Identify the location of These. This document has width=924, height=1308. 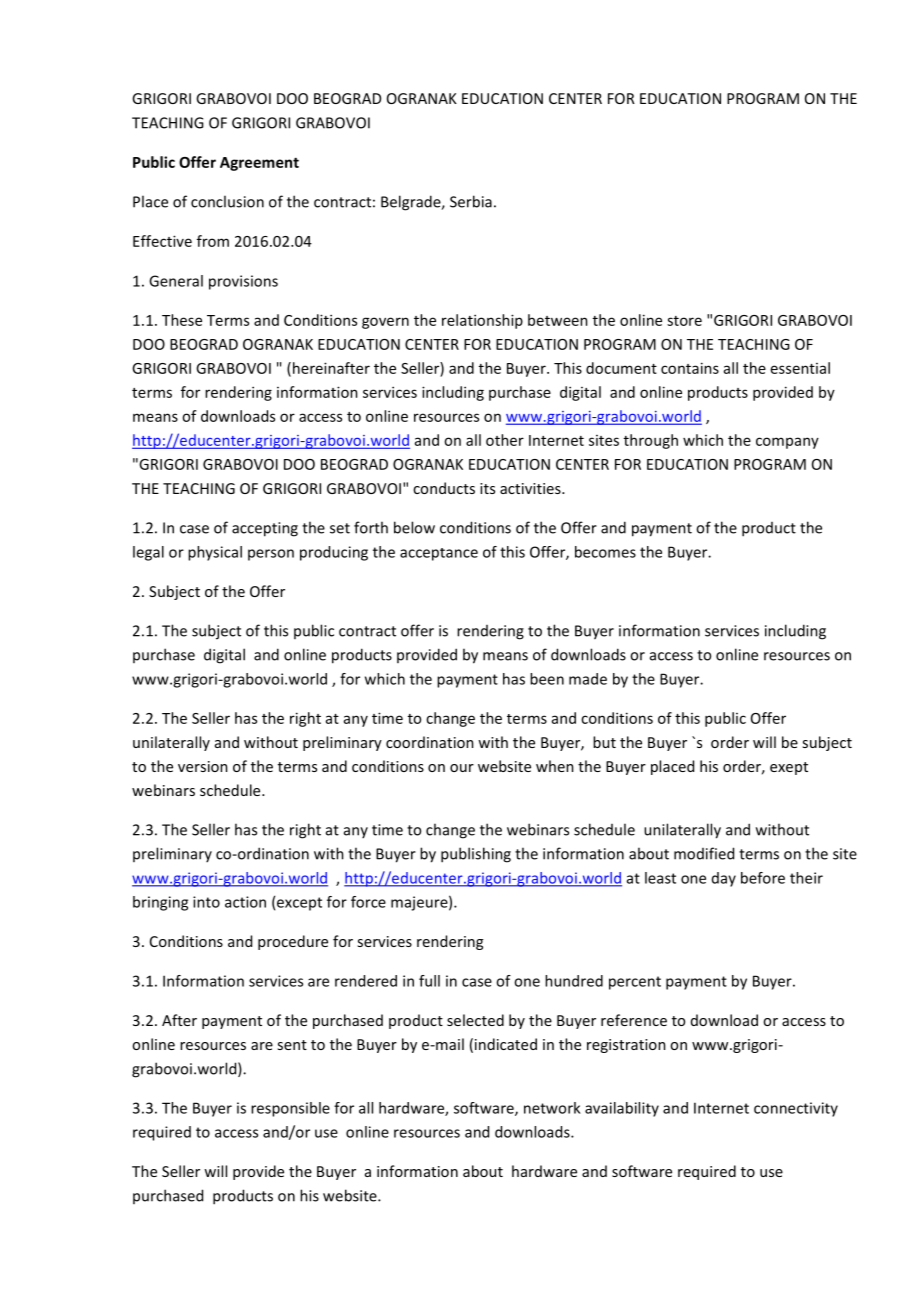
(182, 320).
